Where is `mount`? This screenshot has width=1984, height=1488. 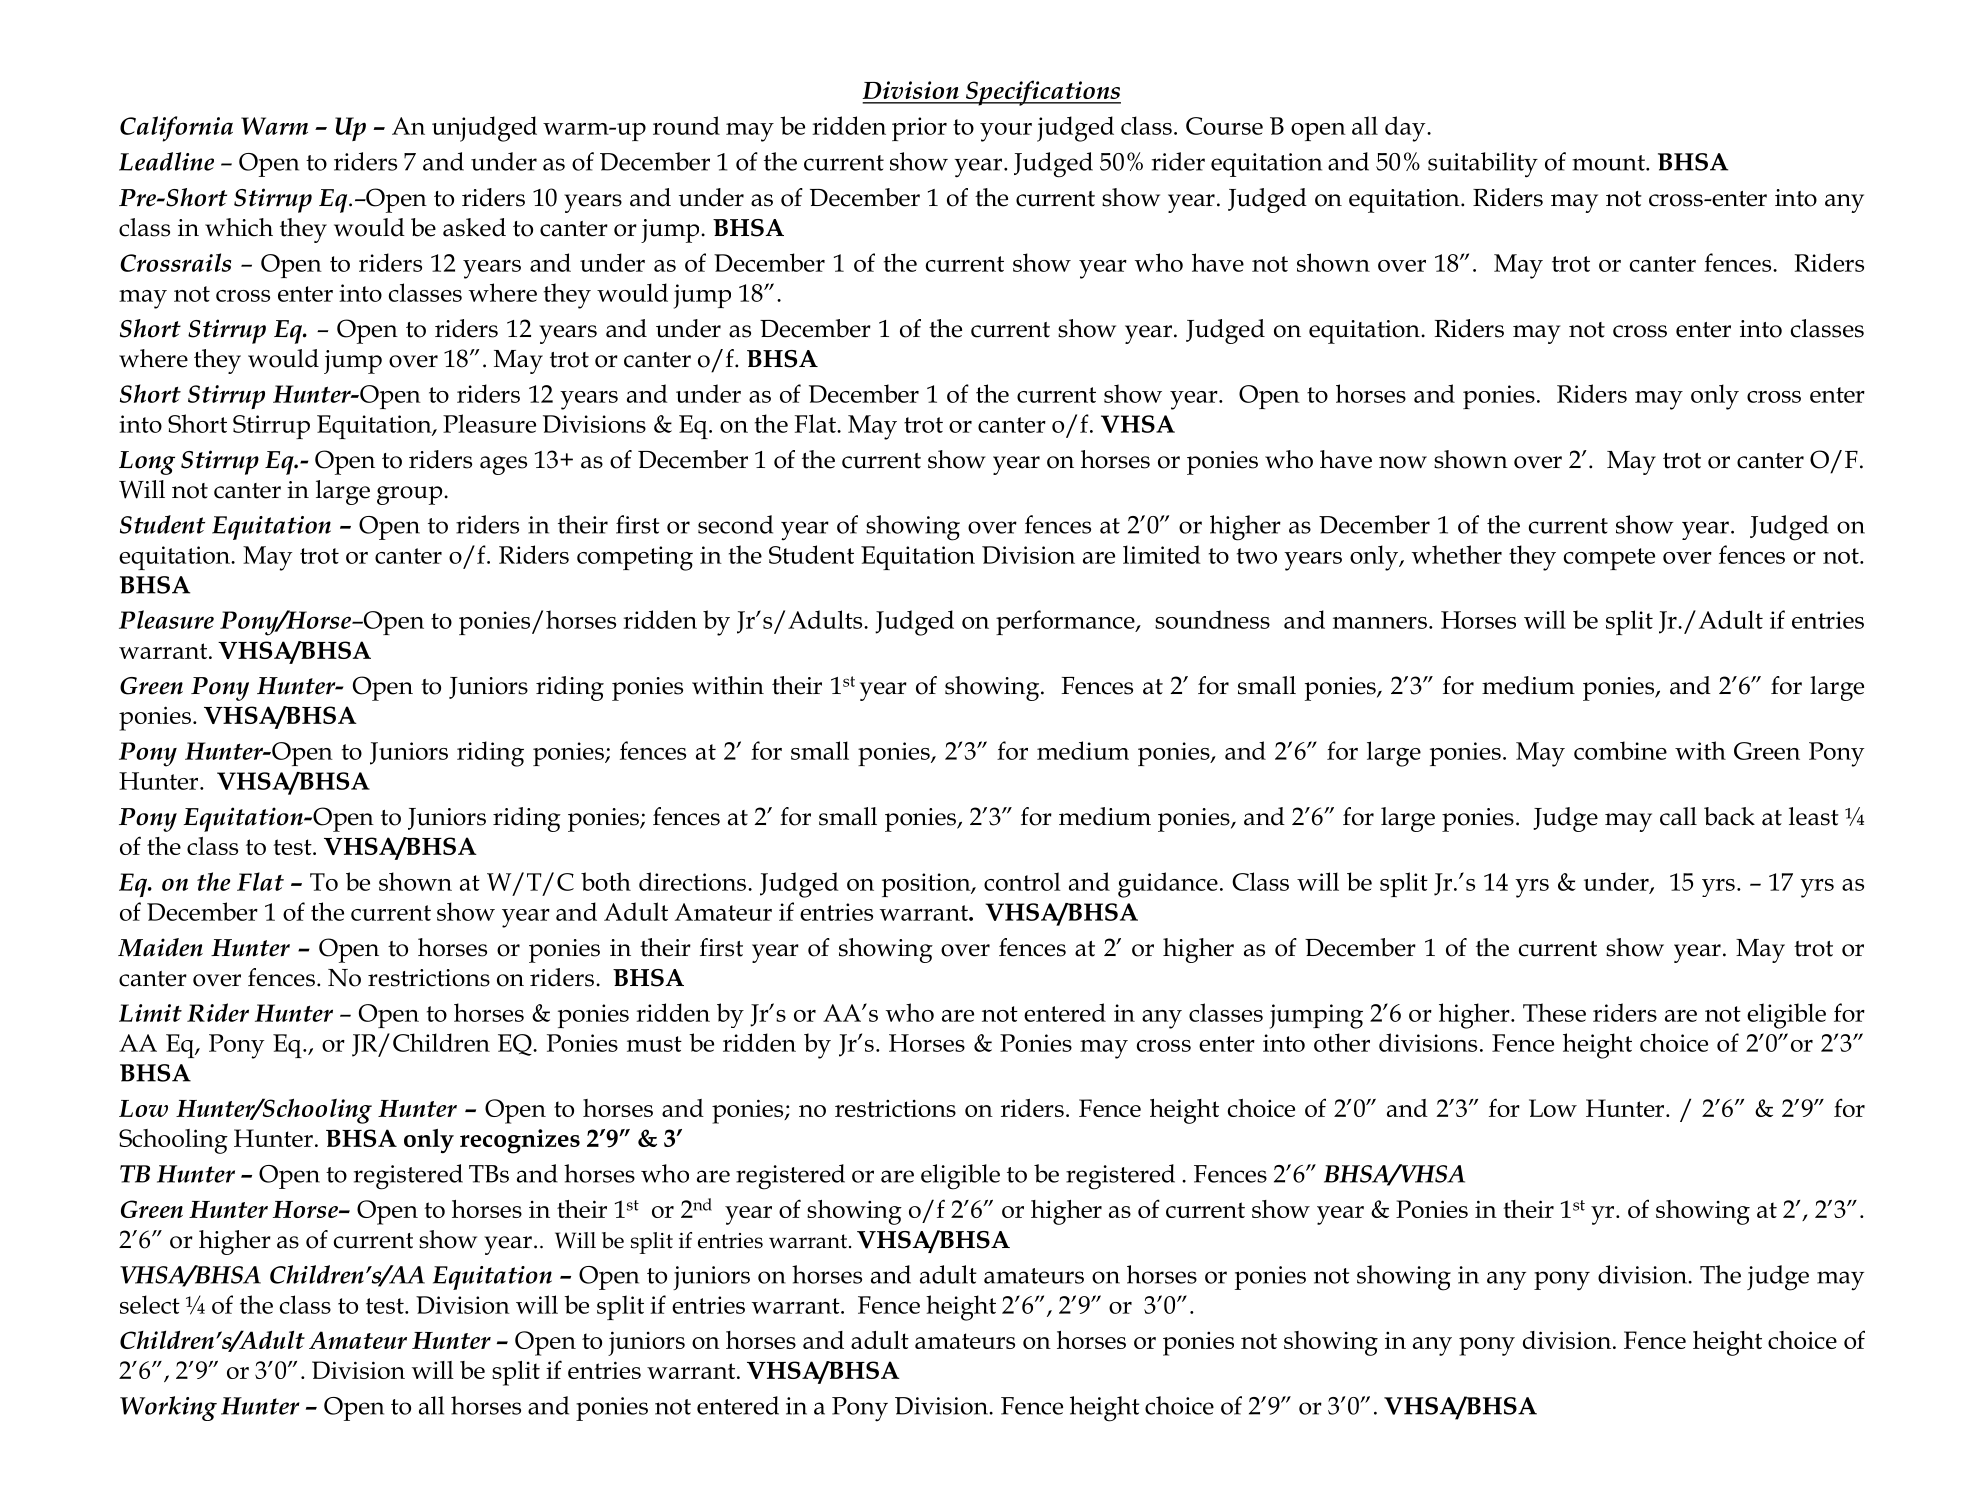
mount is located at coordinates (1609, 163).
